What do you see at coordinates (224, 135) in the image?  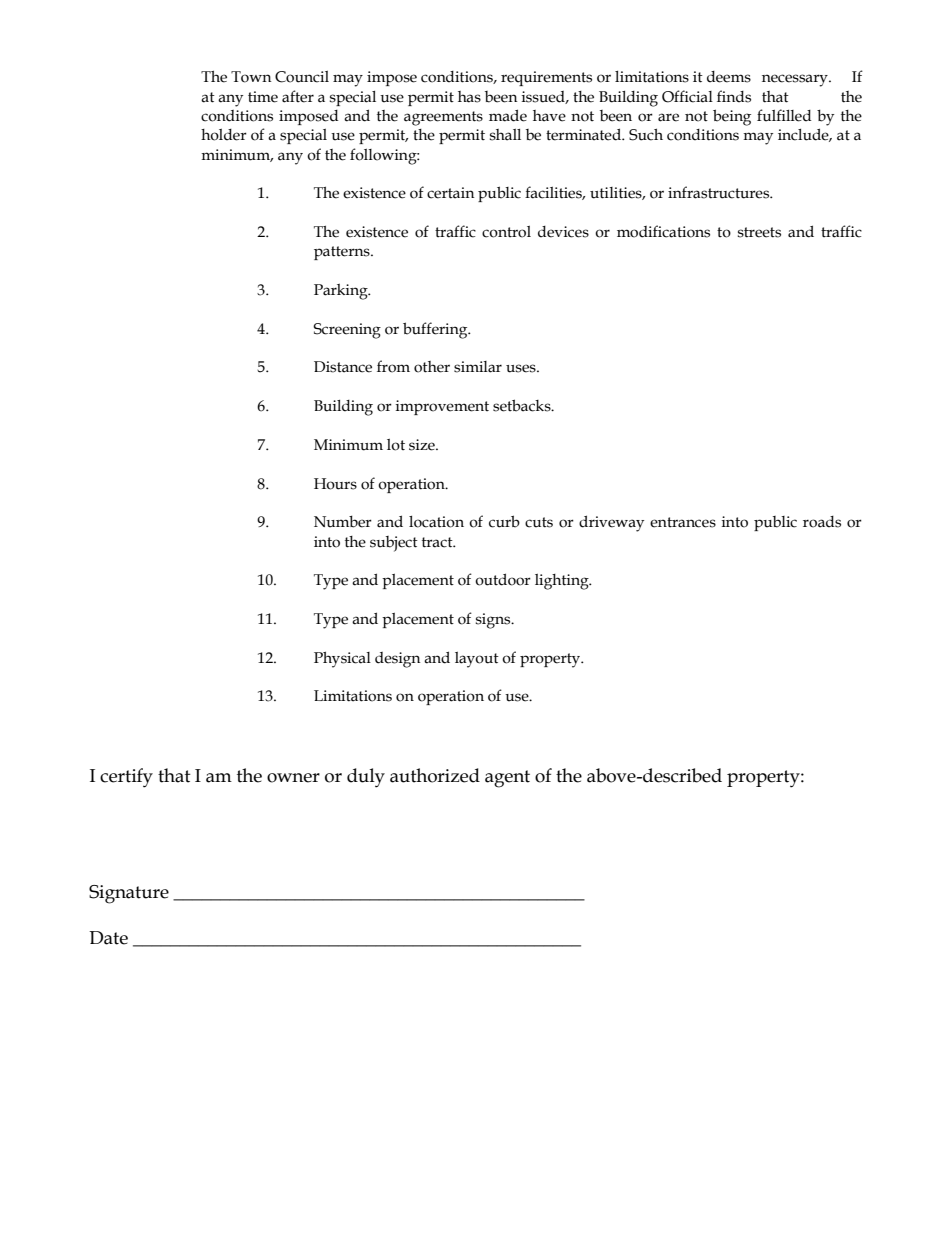 I see `holder` at bounding box center [224, 135].
